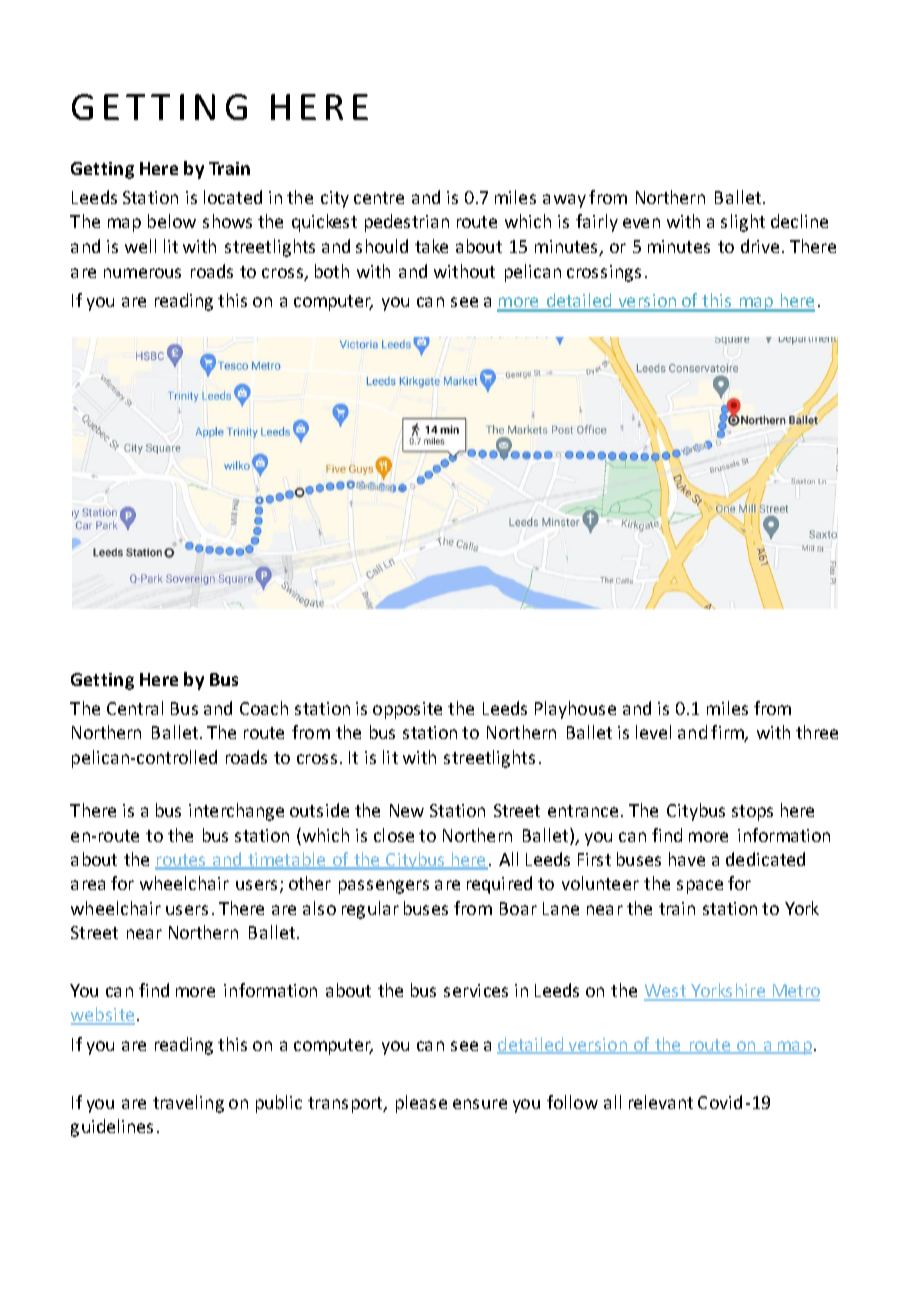 The image size is (911, 1316). Describe the element at coordinates (700, 887) in the document. I see `space` at that location.
